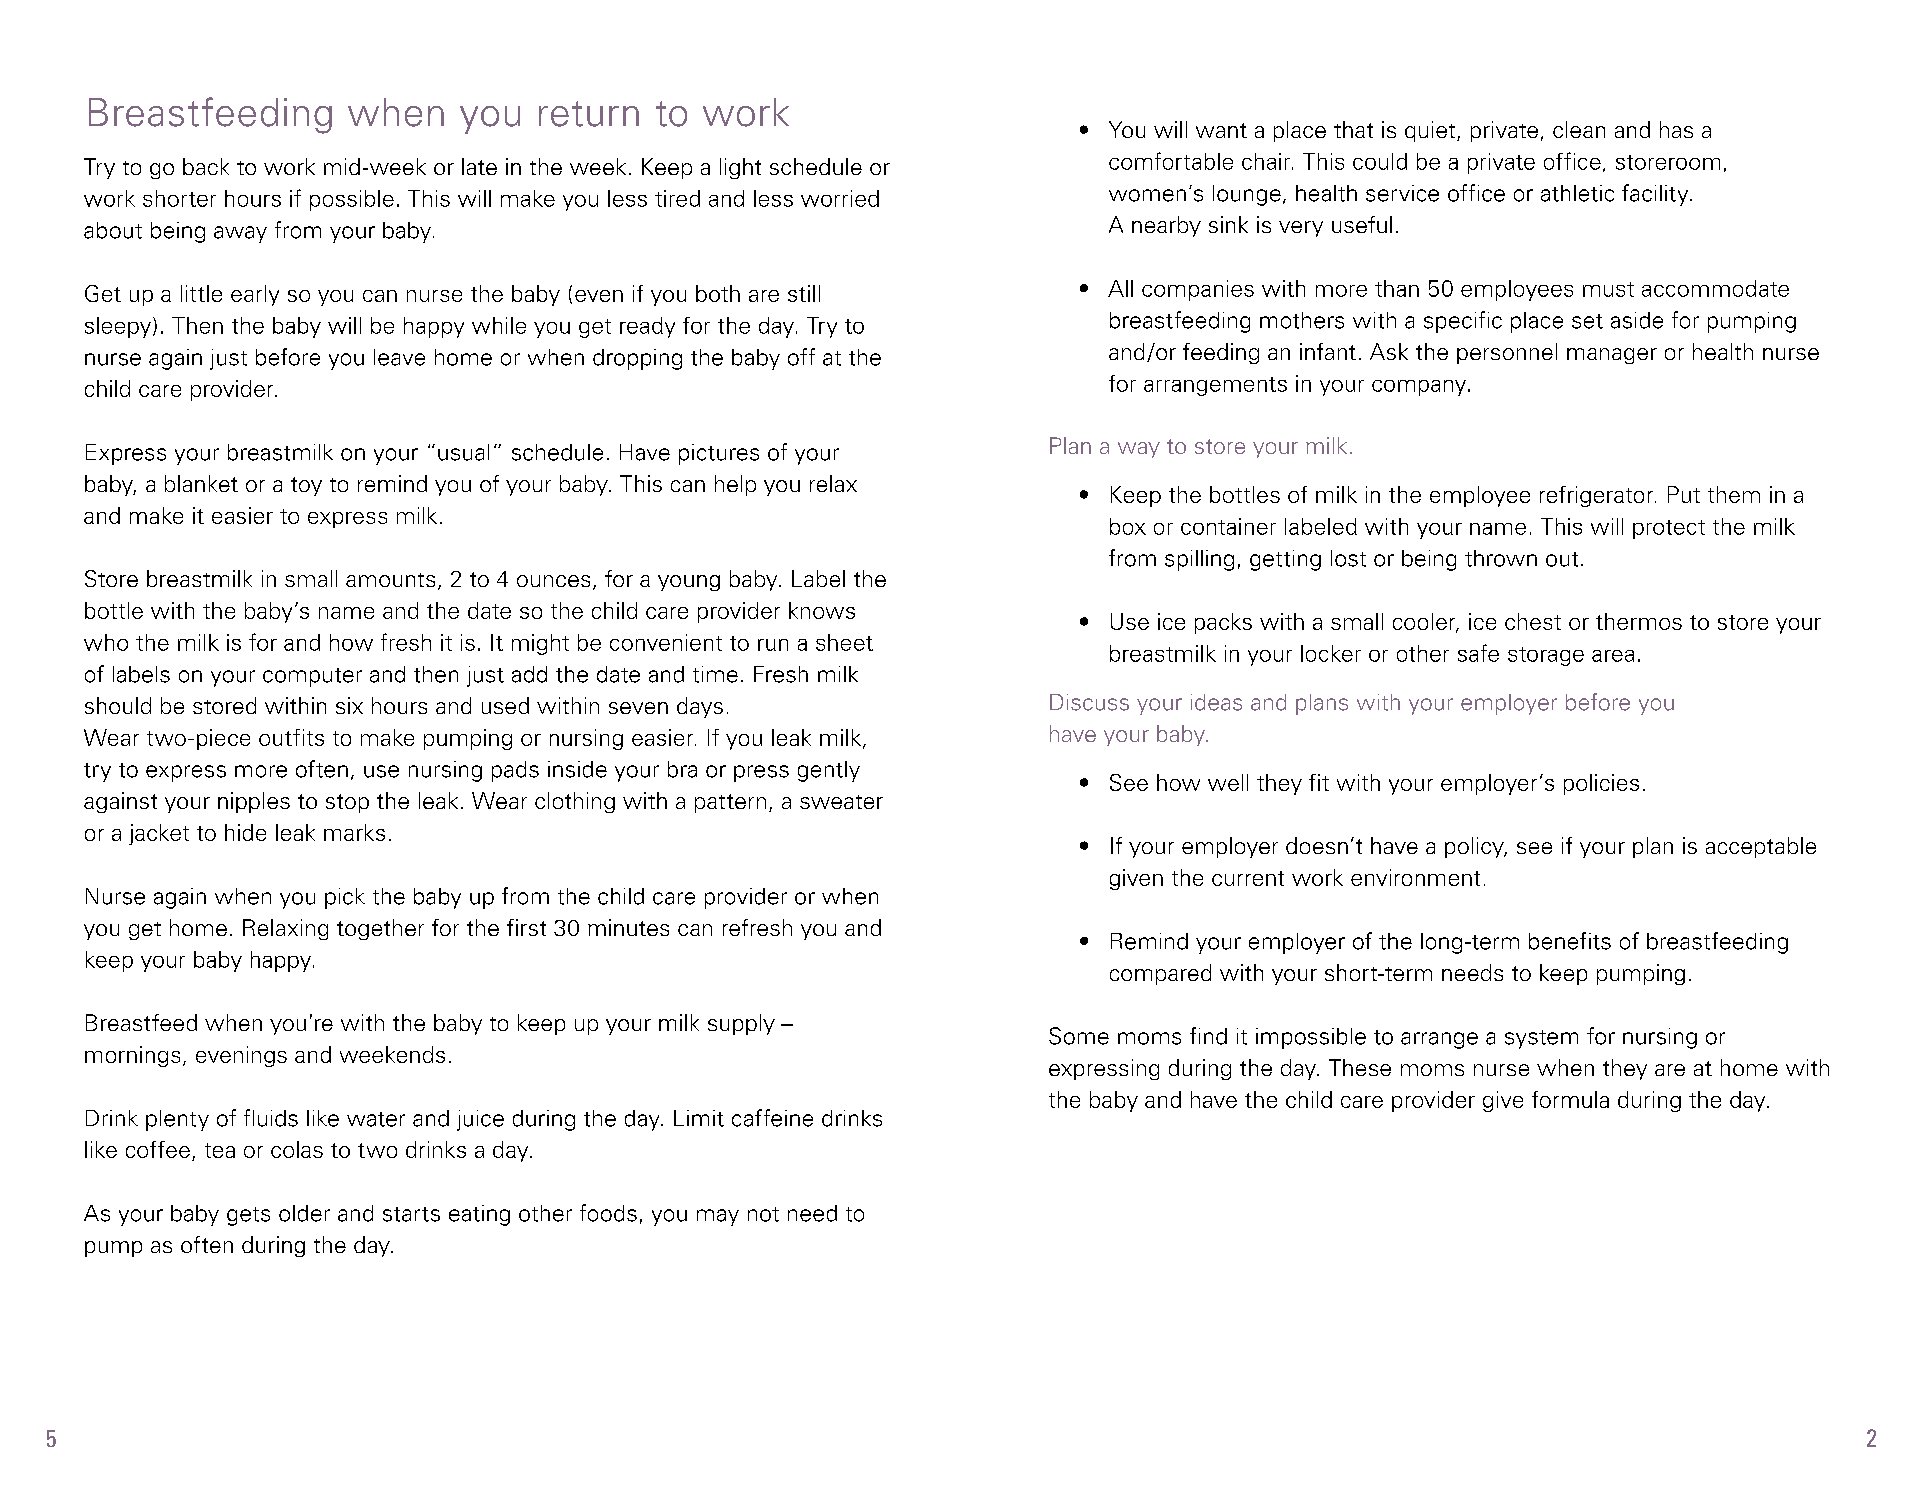  I want to click on gently, so click(829, 771).
